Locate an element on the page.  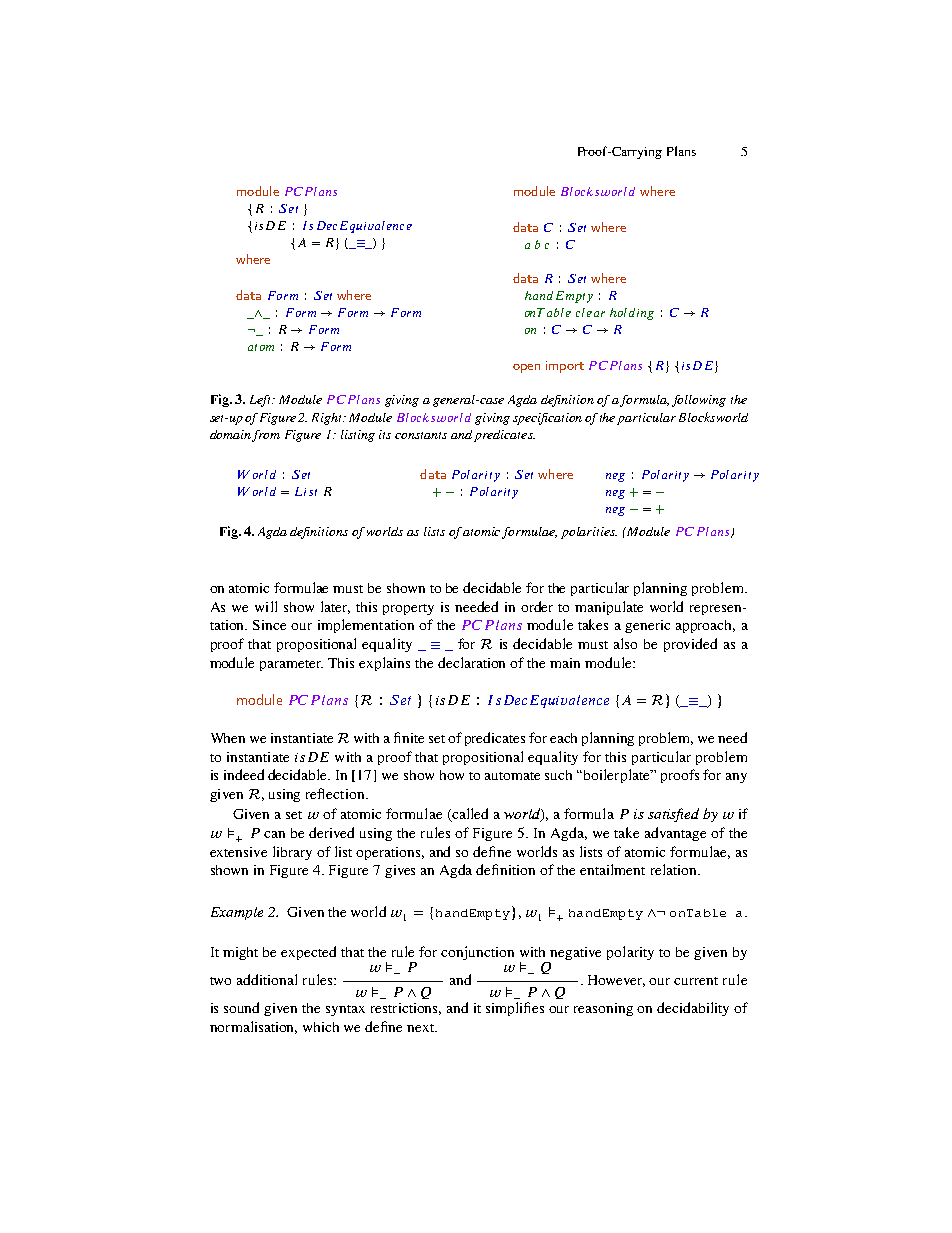
Right is located at coordinates (328, 419).
